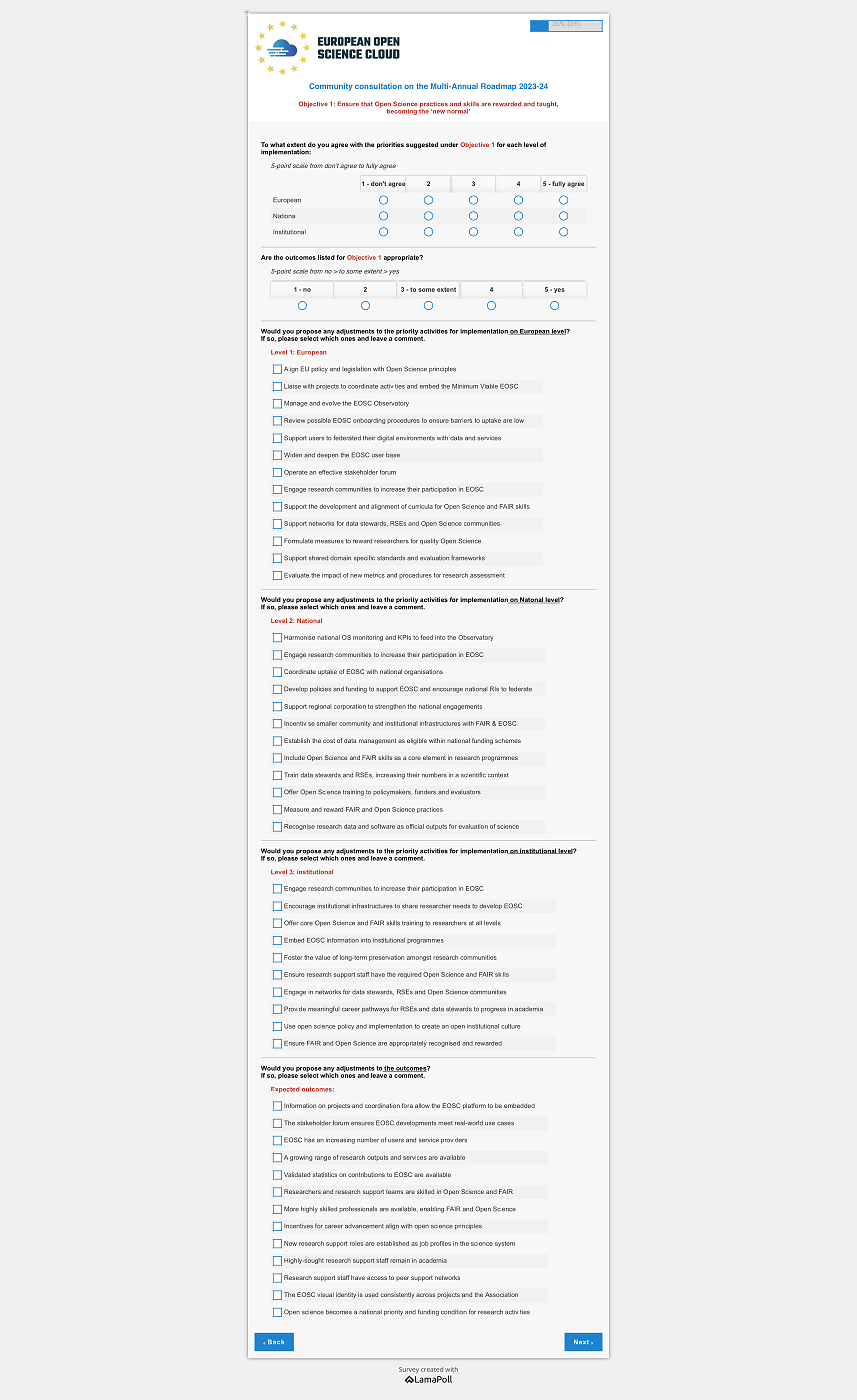 The width and height of the image is (857, 1400). What do you see at coordinates (417, 741) in the image?
I see `eligible` at bounding box center [417, 741].
